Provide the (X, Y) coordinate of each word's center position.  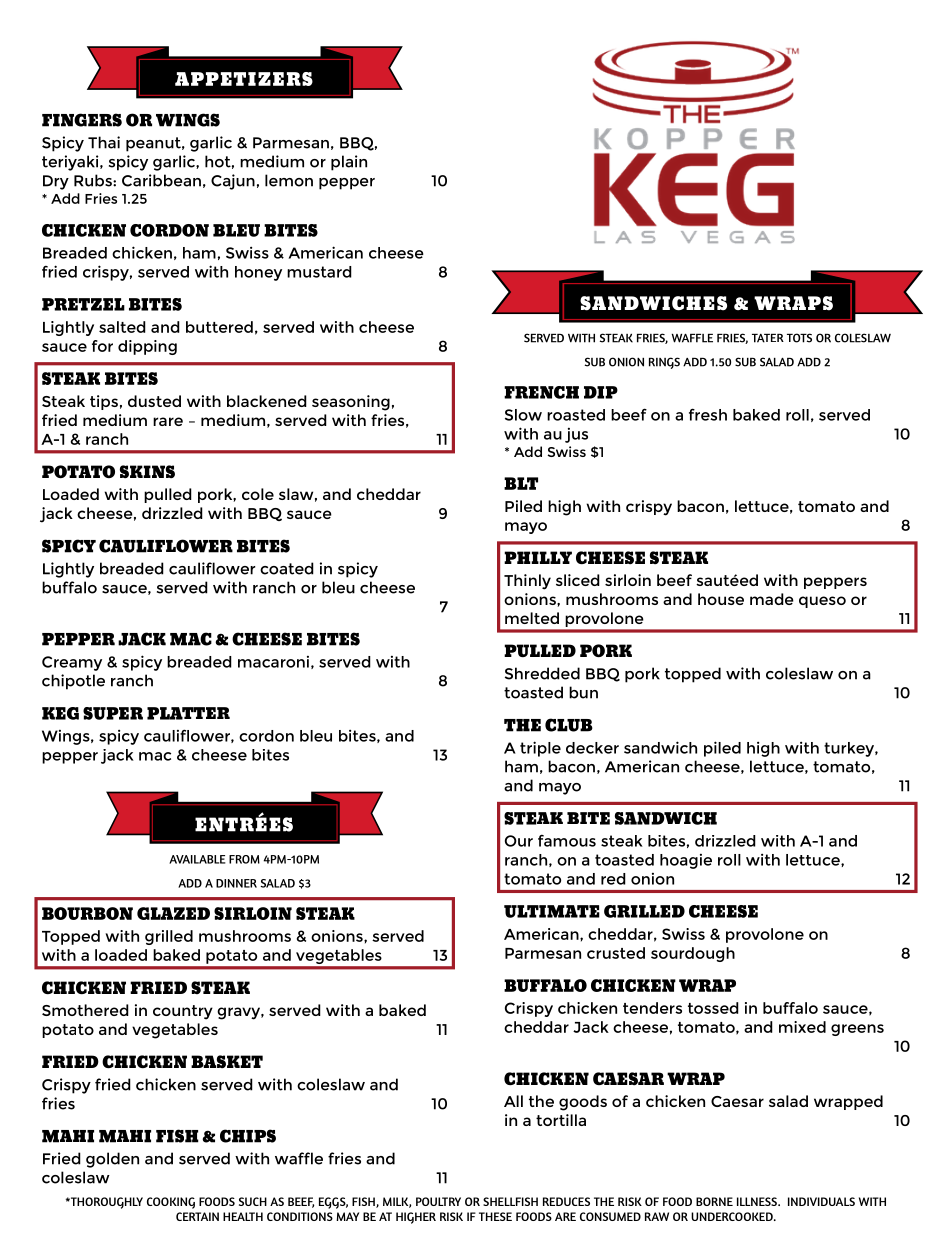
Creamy (72, 663)
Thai (104, 142)
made (772, 599)
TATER (768, 338)
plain (349, 163)
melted (532, 618)
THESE (495, 1216)
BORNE (714, 1201)
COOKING (171, 1203)
